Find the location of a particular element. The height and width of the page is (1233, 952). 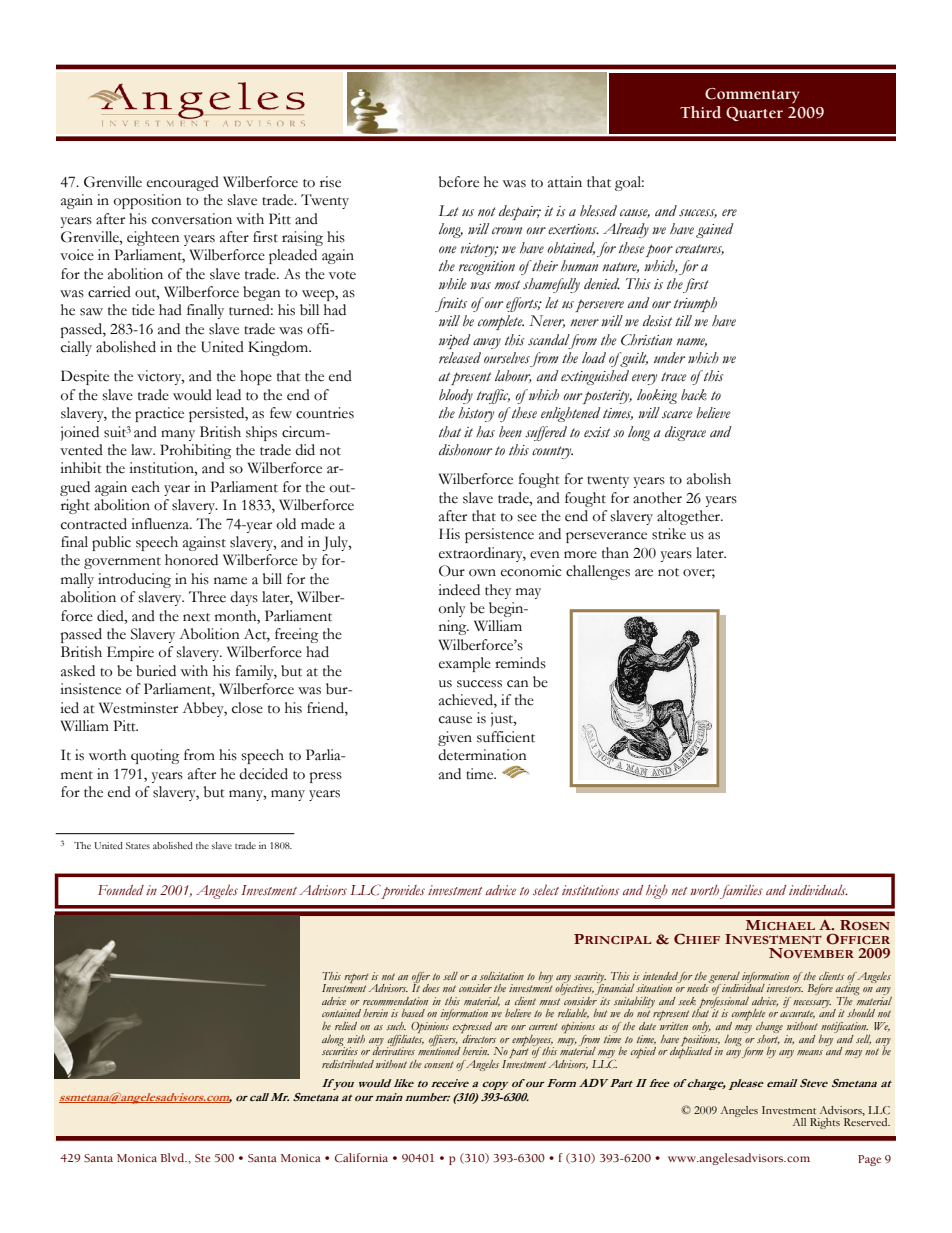

Reserved is located at coordinates (867, 1122).
